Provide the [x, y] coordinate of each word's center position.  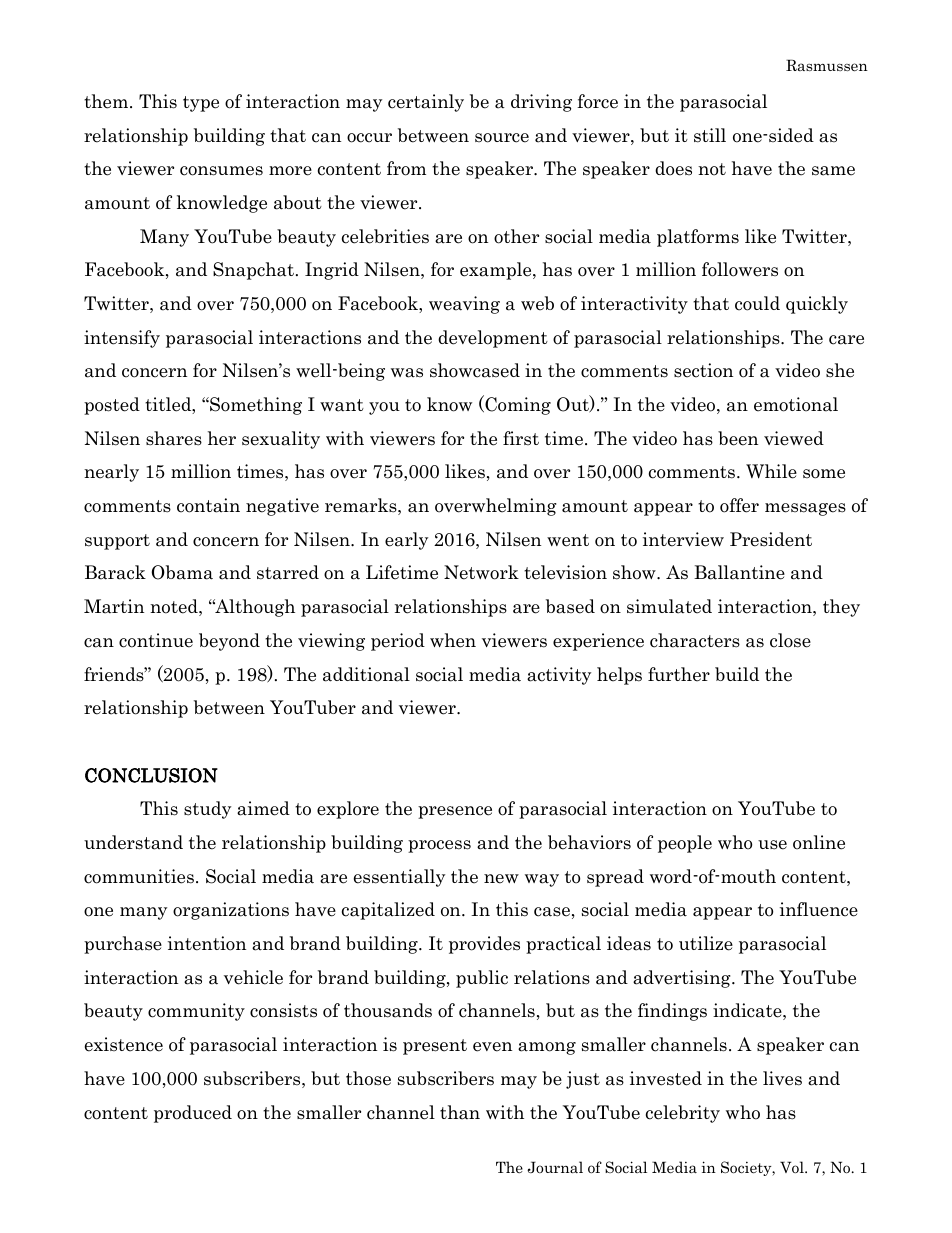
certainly [426, 103]
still [710, 135]
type [201, 104]
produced [193, 1114]
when [453, 640]
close [790, 640]
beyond [229, 642]
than [460, 1112]
